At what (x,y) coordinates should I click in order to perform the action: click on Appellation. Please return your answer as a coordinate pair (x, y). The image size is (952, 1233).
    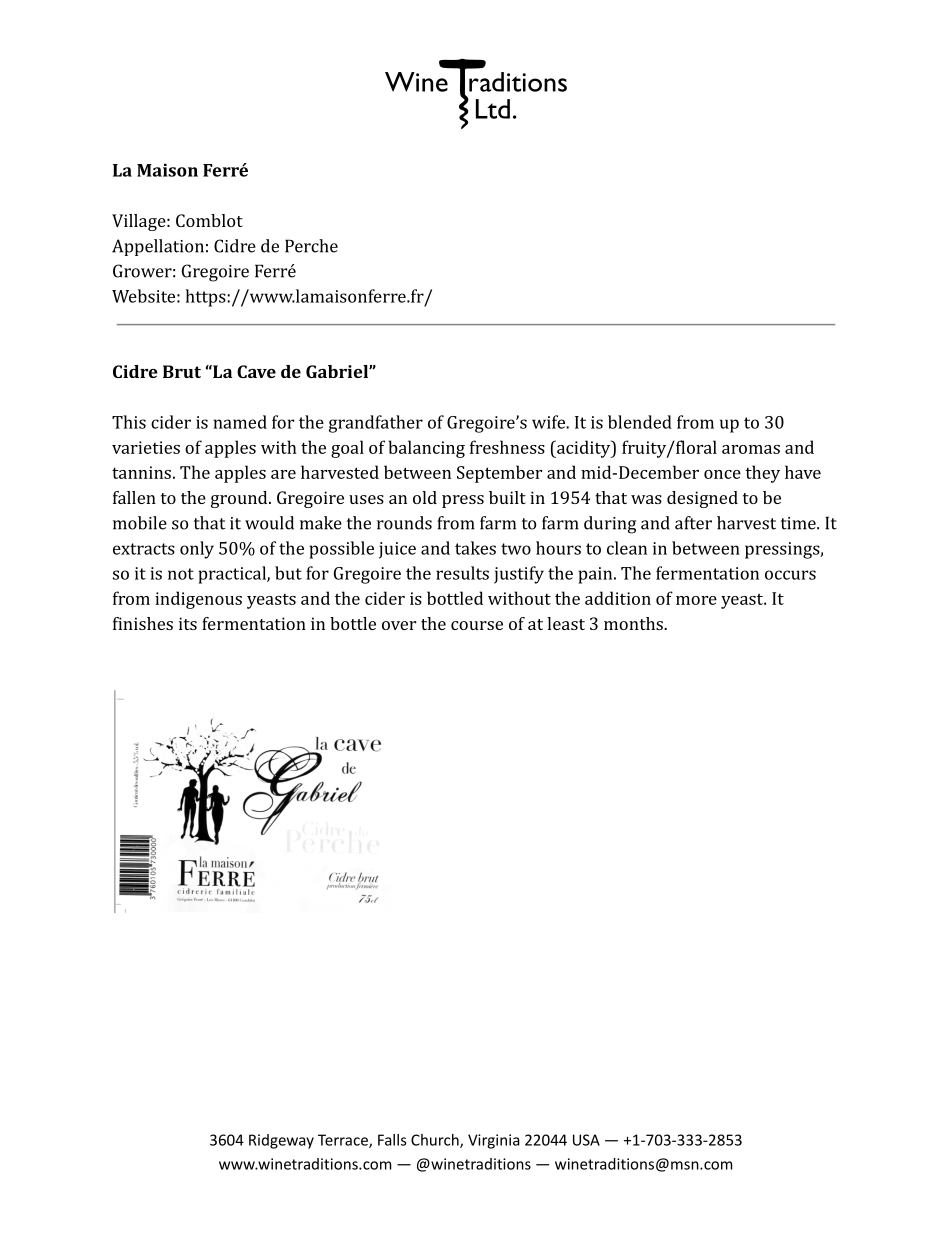
    Looking at the image, I should click on (158, 247).
